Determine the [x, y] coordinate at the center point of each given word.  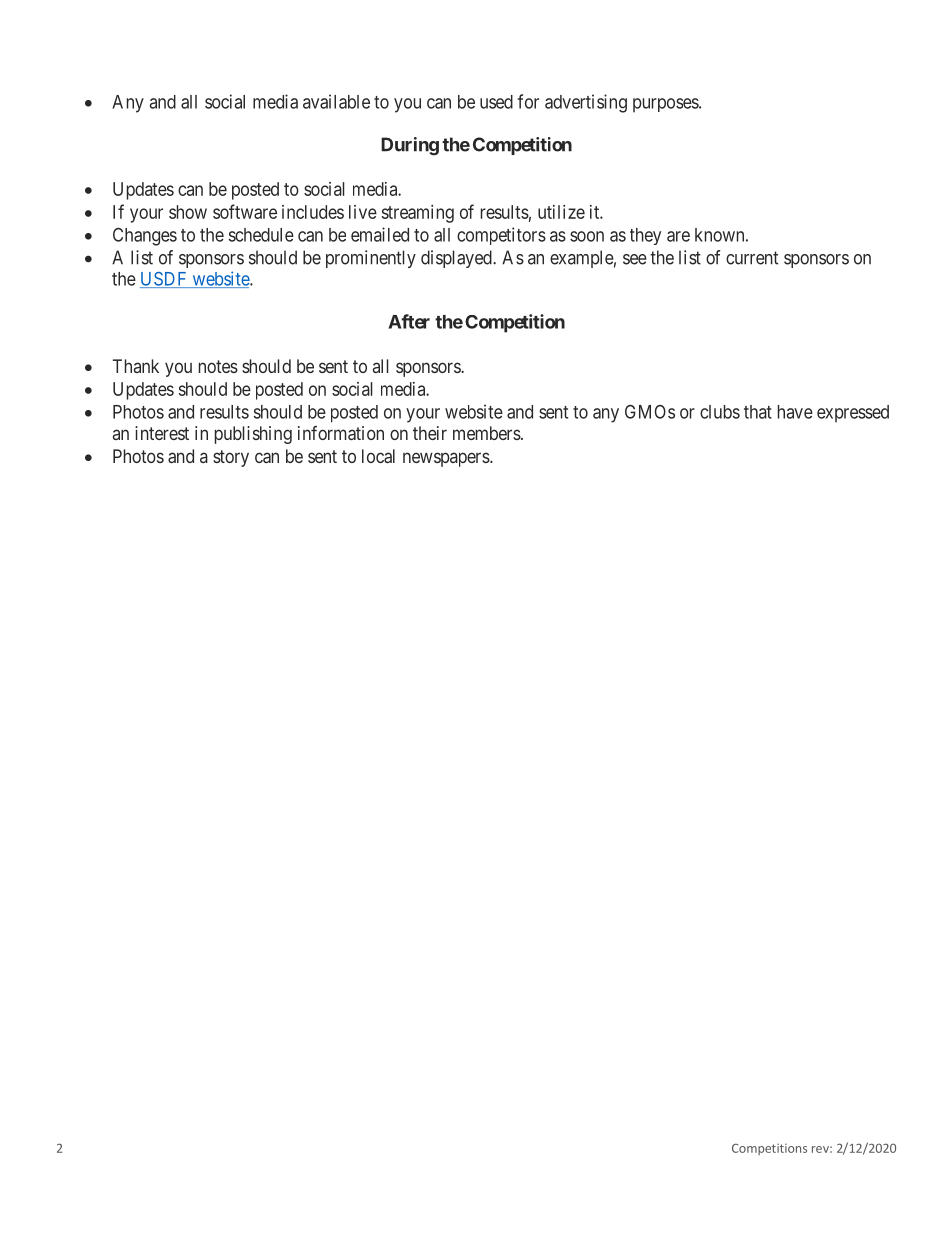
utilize [561, 212]
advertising [586, 103]
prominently [371, 259]
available [336, 101]
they [645, 236]
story [231, 458]
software [245, 211]
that [758, 412]
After [409, 321]
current [752, 258]
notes [218, 366]
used [496, 102]
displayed [457, 259]
